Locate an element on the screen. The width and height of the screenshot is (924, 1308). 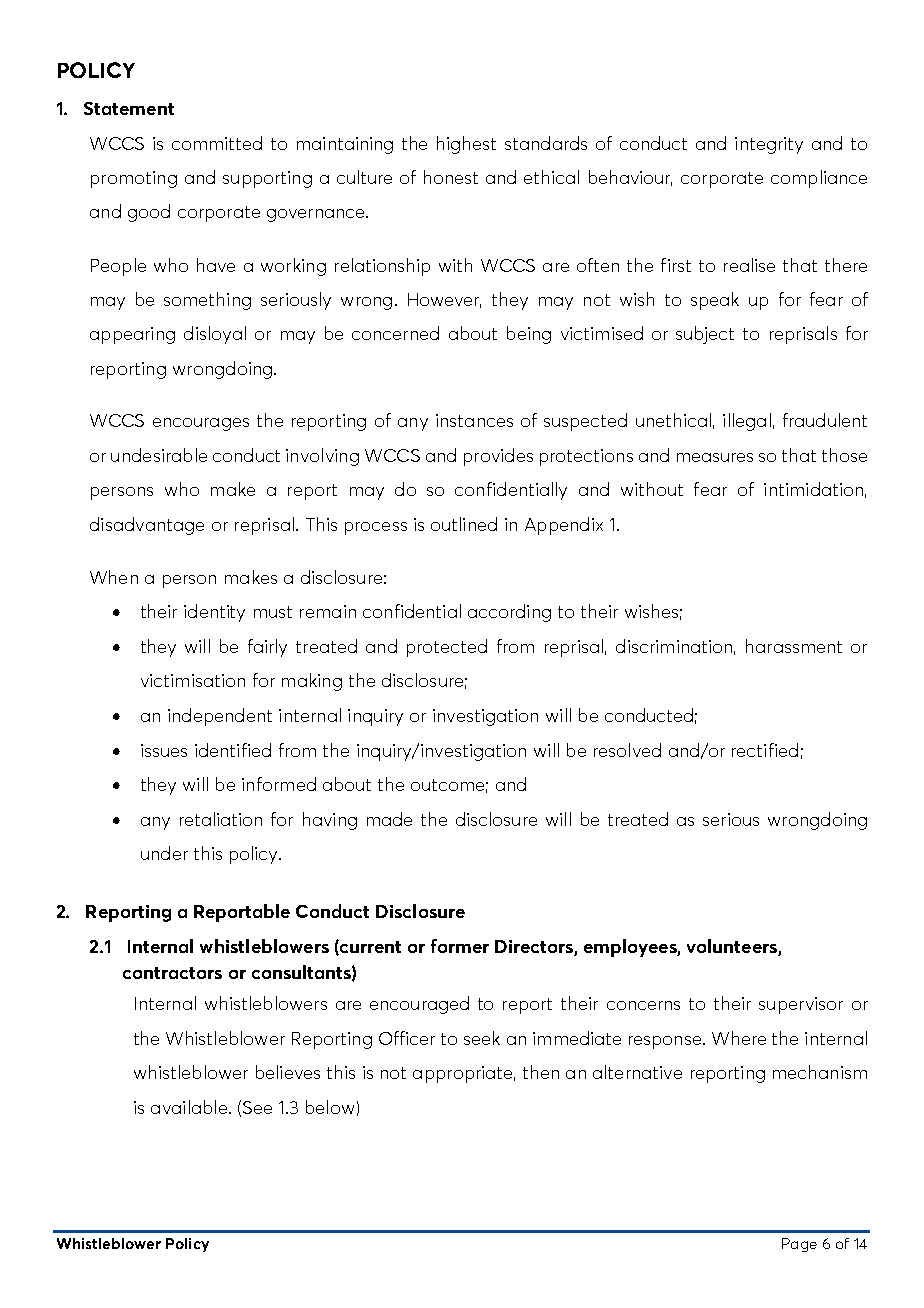
Page is located at coordinates (799, 1245).
